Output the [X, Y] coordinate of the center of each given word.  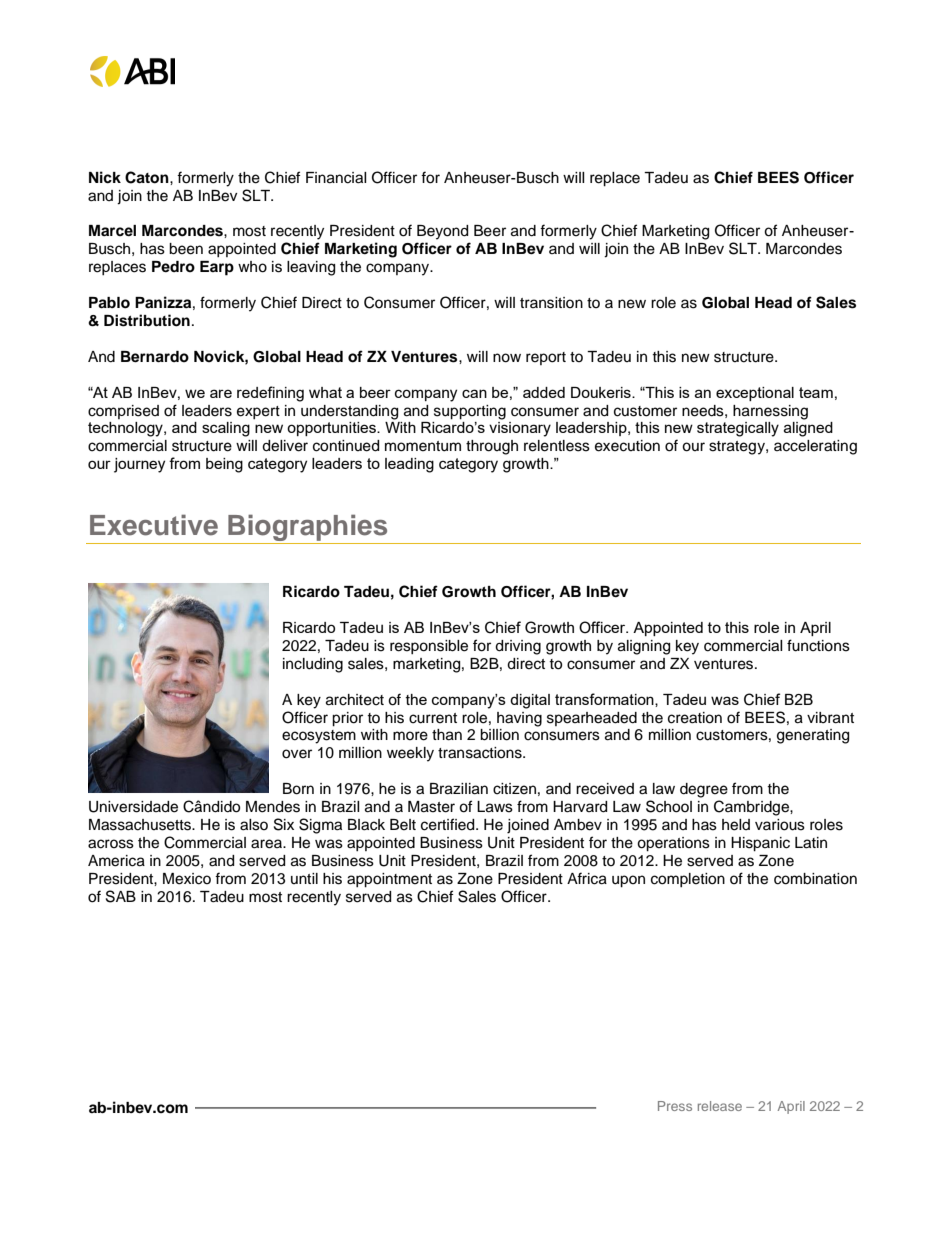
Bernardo [155, 357]
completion [688, 880]
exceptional [755, 394]
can [474, 393]
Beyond [442, 232]
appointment [389, 880]
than [447, 735]
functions [818, 645]
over [297, 754]
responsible [429, 647]
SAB [121, 896]
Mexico [187, 879]
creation [695, 718]
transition [551, 303]
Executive [154, 525]
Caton [148, 177]
